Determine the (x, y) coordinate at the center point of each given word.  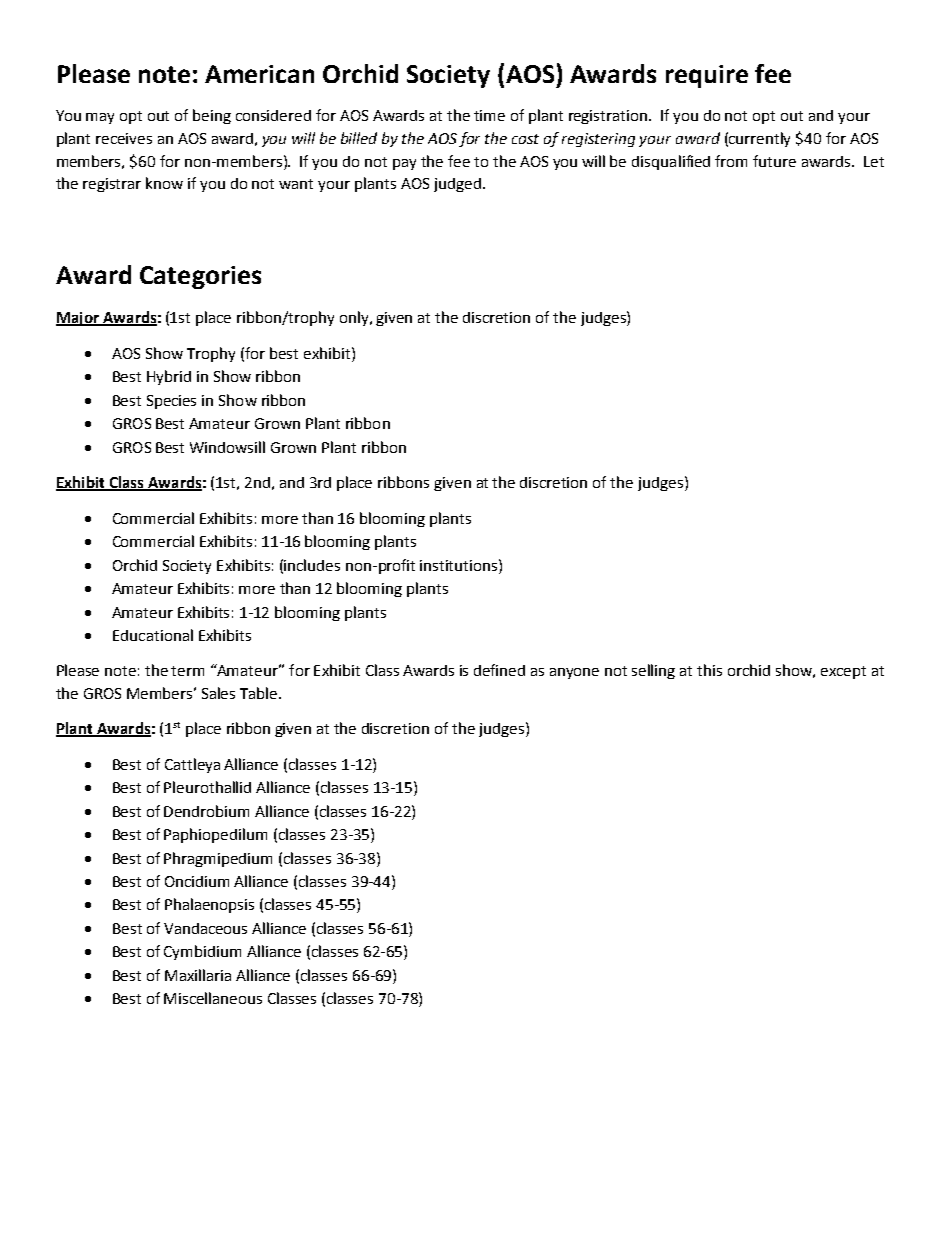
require (707, 76)
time (489, 115)
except (843, 672)
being (212, 116)
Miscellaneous (213, 998)
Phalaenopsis (209, 905)
